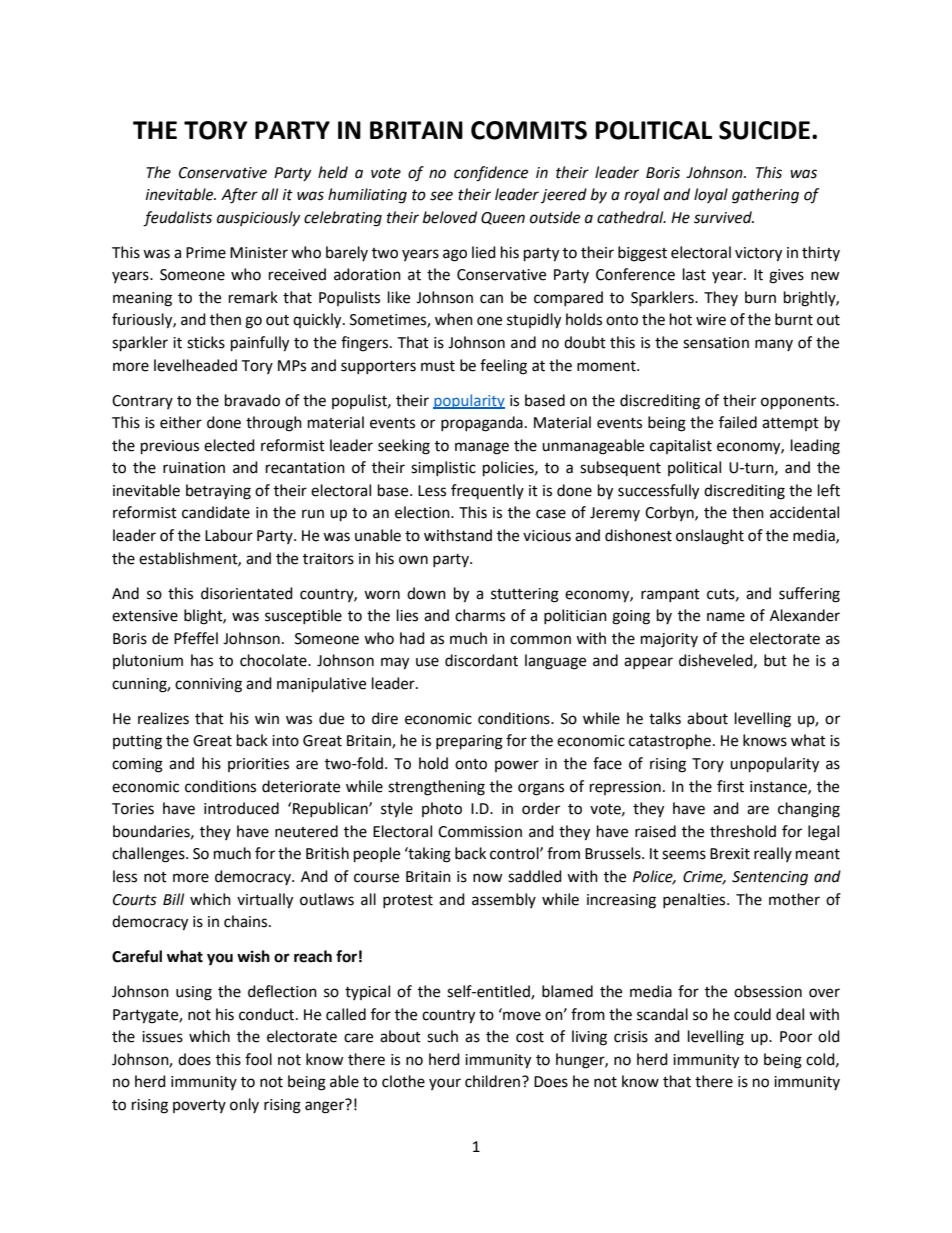 This document has height=1233, width=952. I want to click on name, so click(726, 617).
